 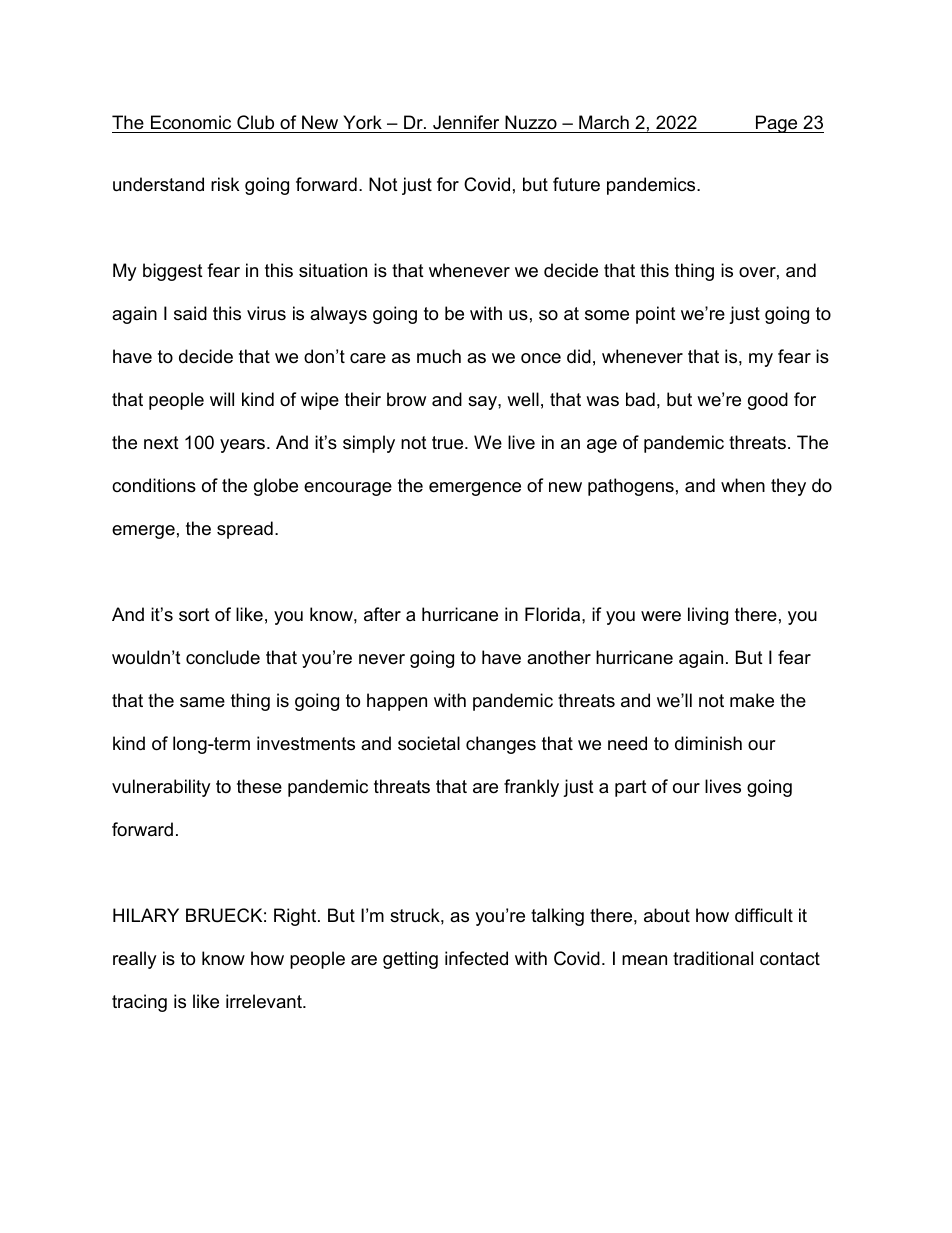 What do you see at coordinates (466, 122) in the screenshot?
I see `Jennifer` at bounding box center [466, 122].
